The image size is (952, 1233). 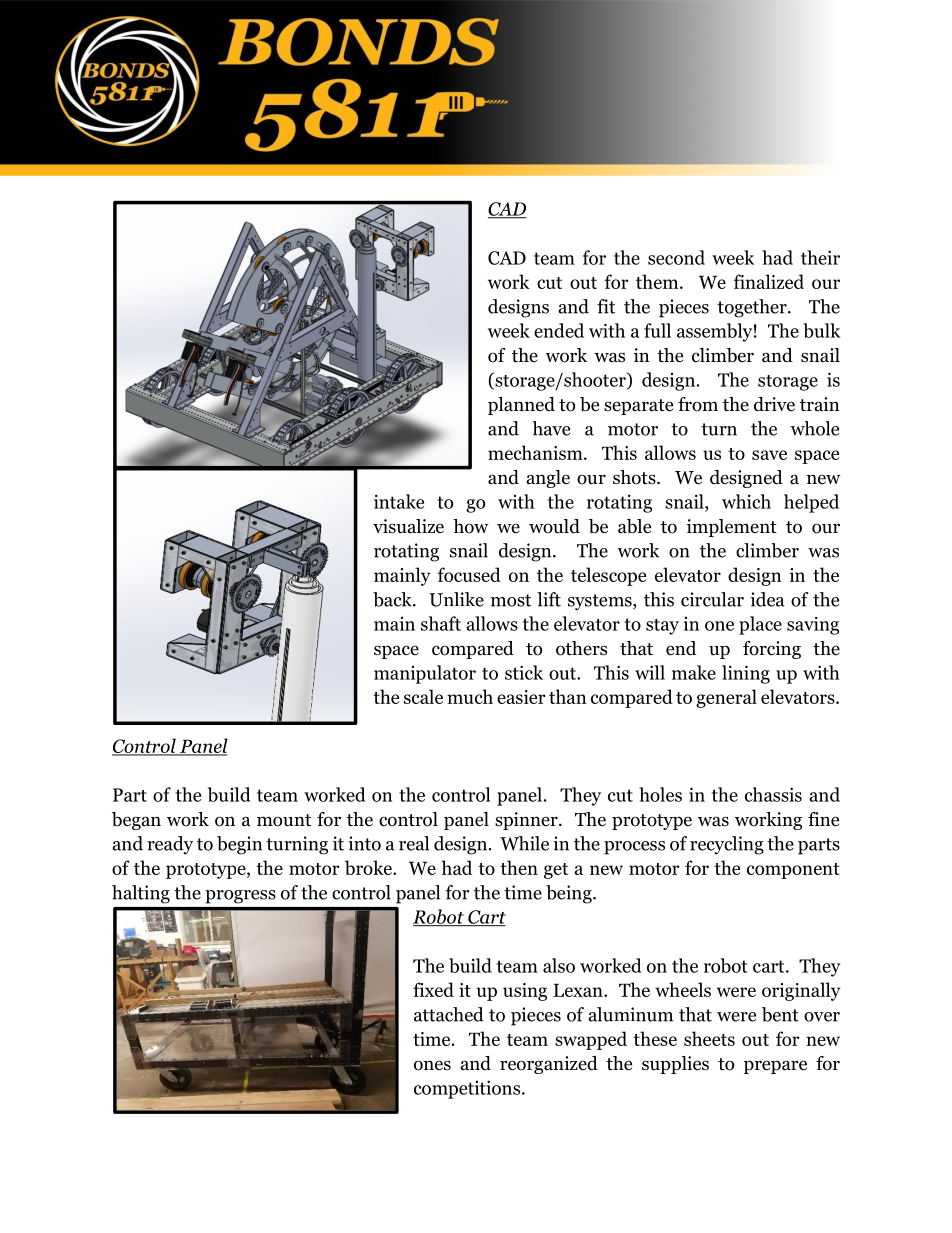 What do you see at coordinates (769, 281) in the screenshot?
I see `finalized` at bounding box center [769, 281].
